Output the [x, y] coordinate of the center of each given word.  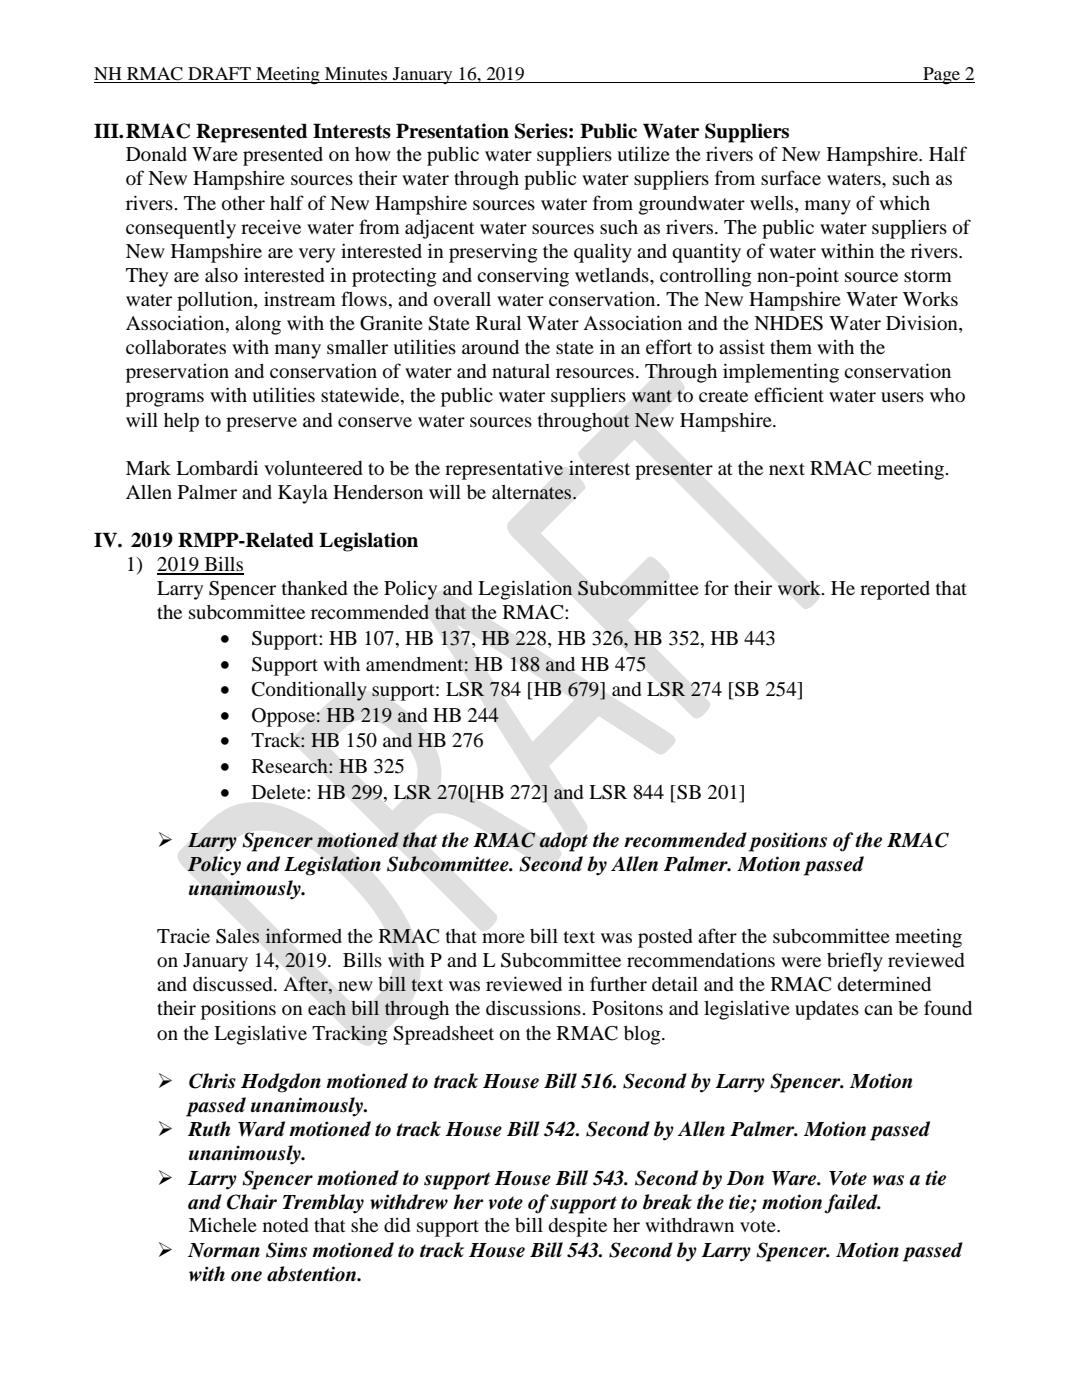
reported [895, 590]
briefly [855, 962]
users [902, 397]
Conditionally [309, 691]
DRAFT [219, 75]
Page [941, 76]
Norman [224, 1250]
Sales [237, 936]
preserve [261, 424]
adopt [563, 842]
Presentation [452, 131]
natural [521, 371]
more [503, 938]
